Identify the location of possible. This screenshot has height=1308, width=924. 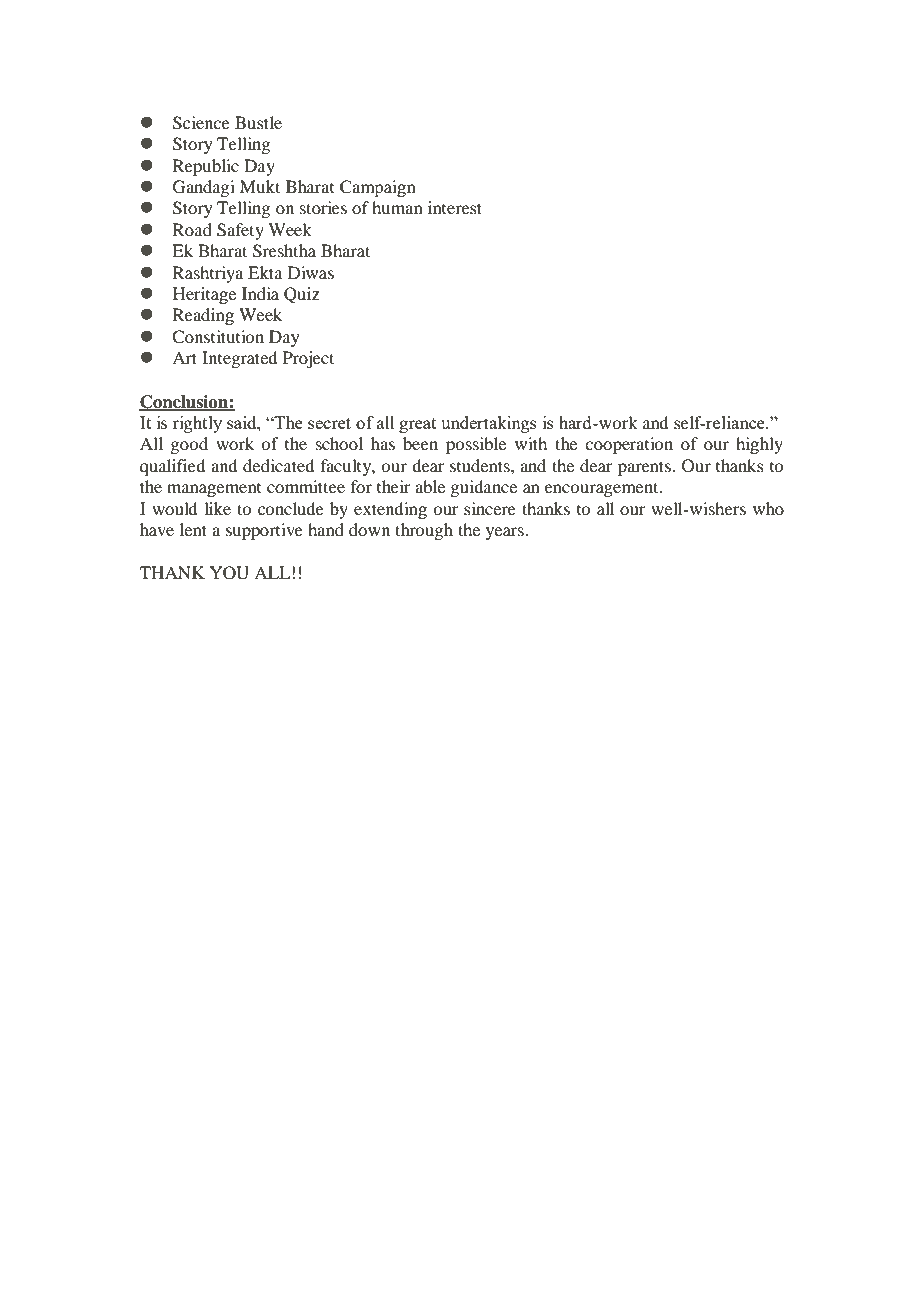
(476, 445).
